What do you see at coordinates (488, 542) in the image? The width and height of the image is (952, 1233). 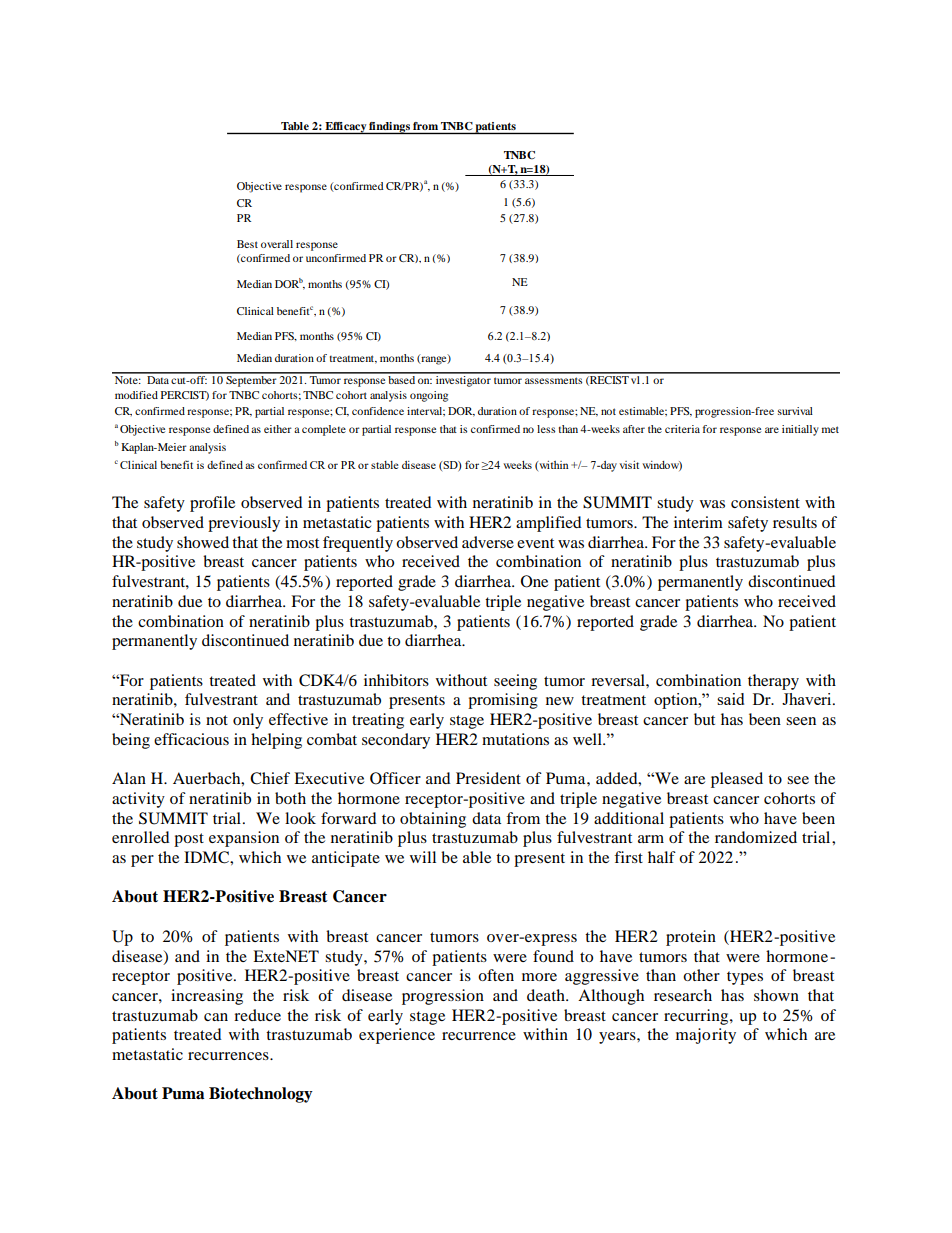 I see `adverse` at bounding box center [488, 542].
